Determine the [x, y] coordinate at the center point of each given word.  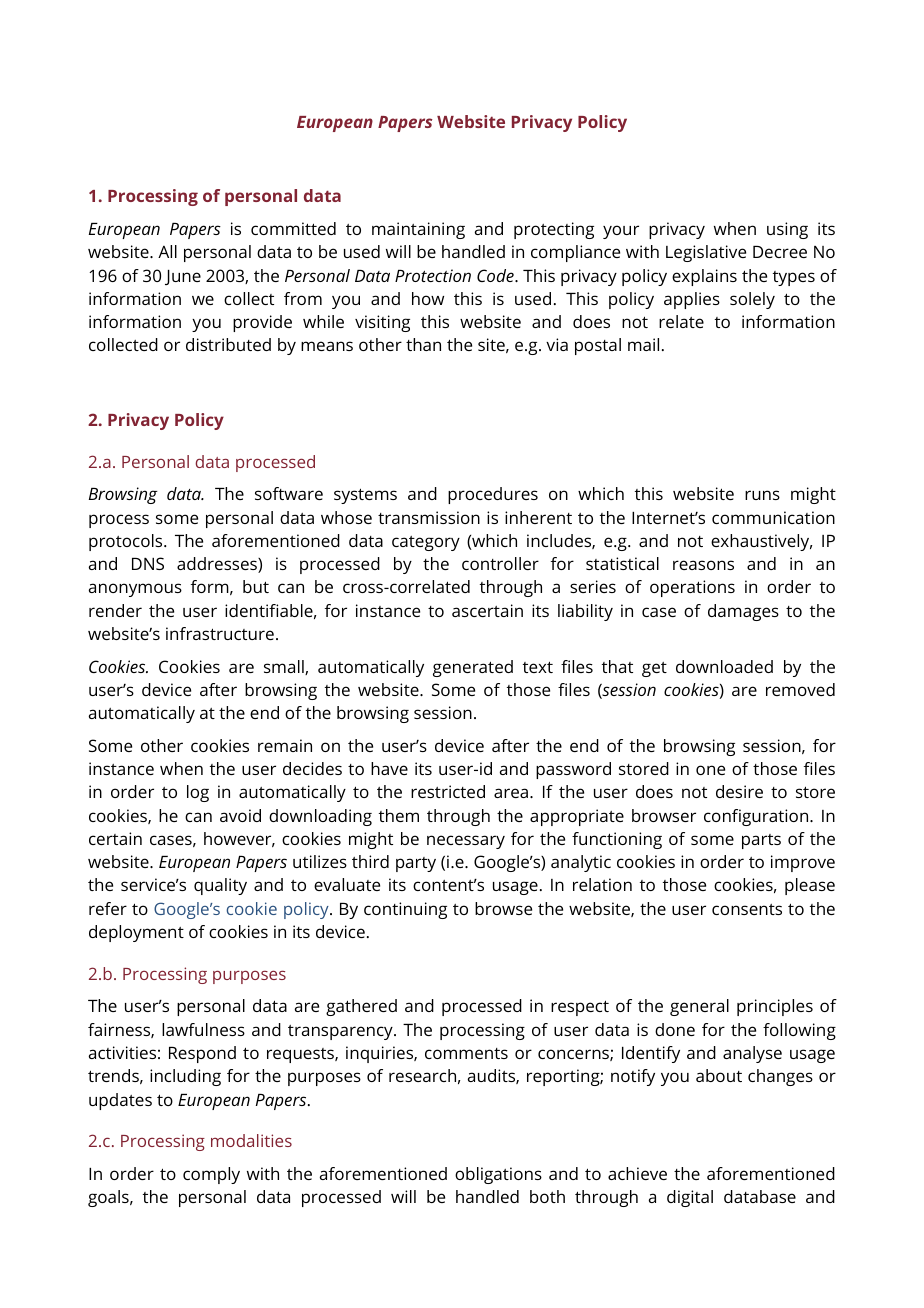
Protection [433, 275]
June [183, 277]
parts [761, 841]
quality [220, 886]
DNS [148, 563]
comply [211, 1175]
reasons [703, 565]
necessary [466, 842]
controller [500, 563]
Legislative [706, 253]
